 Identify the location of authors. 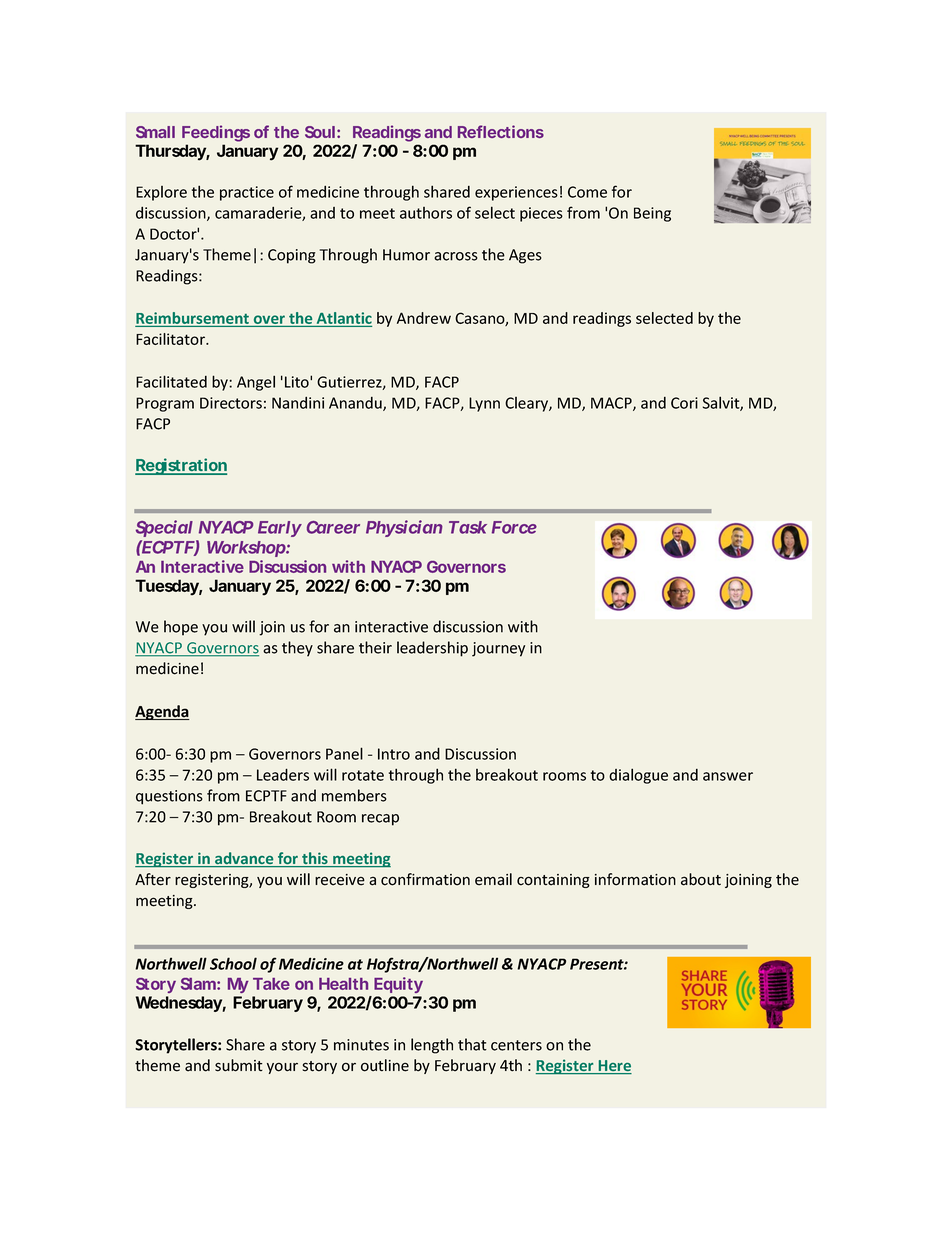
(426, 213).
